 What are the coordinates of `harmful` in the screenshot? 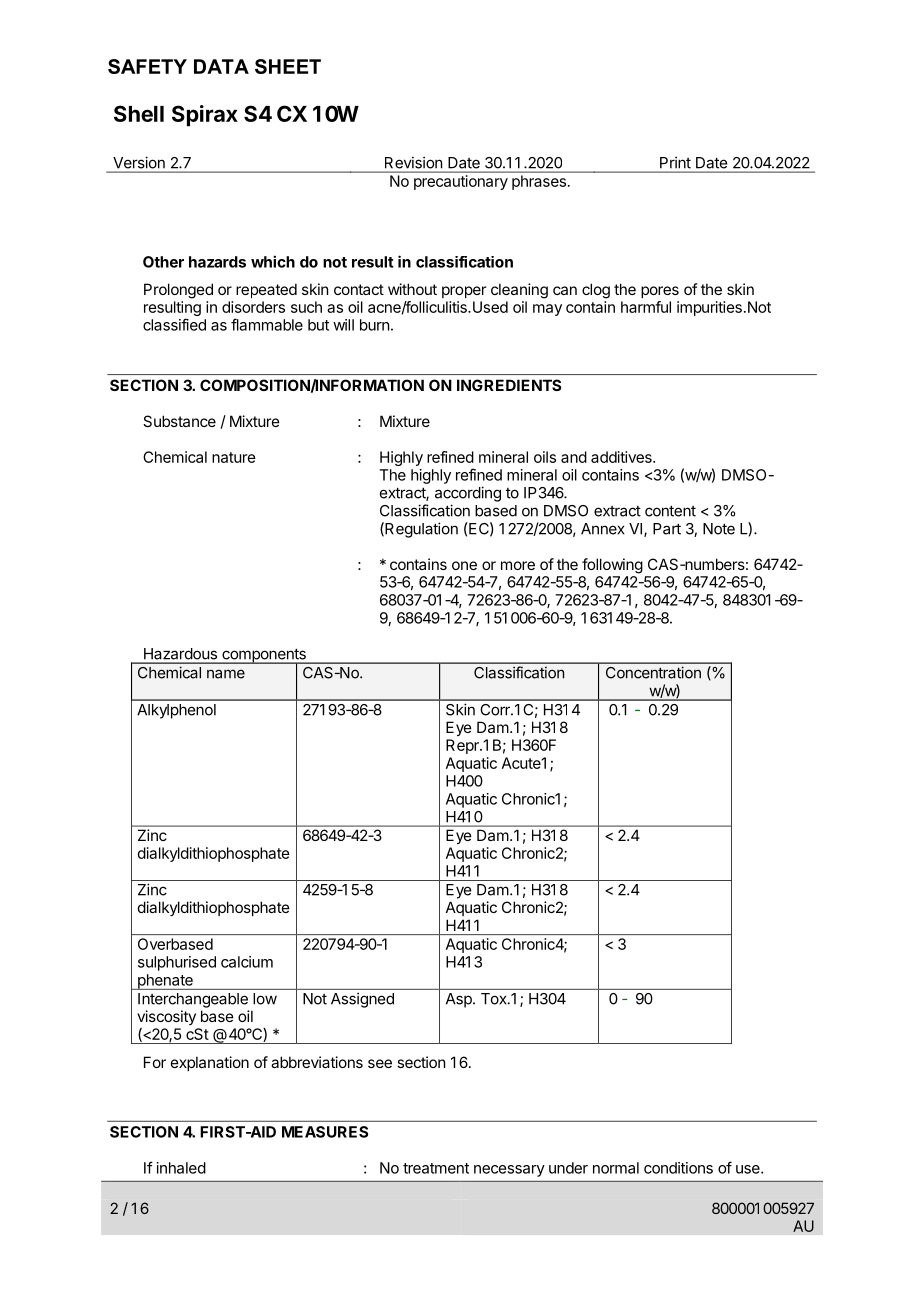 It's located at (646, 307).
